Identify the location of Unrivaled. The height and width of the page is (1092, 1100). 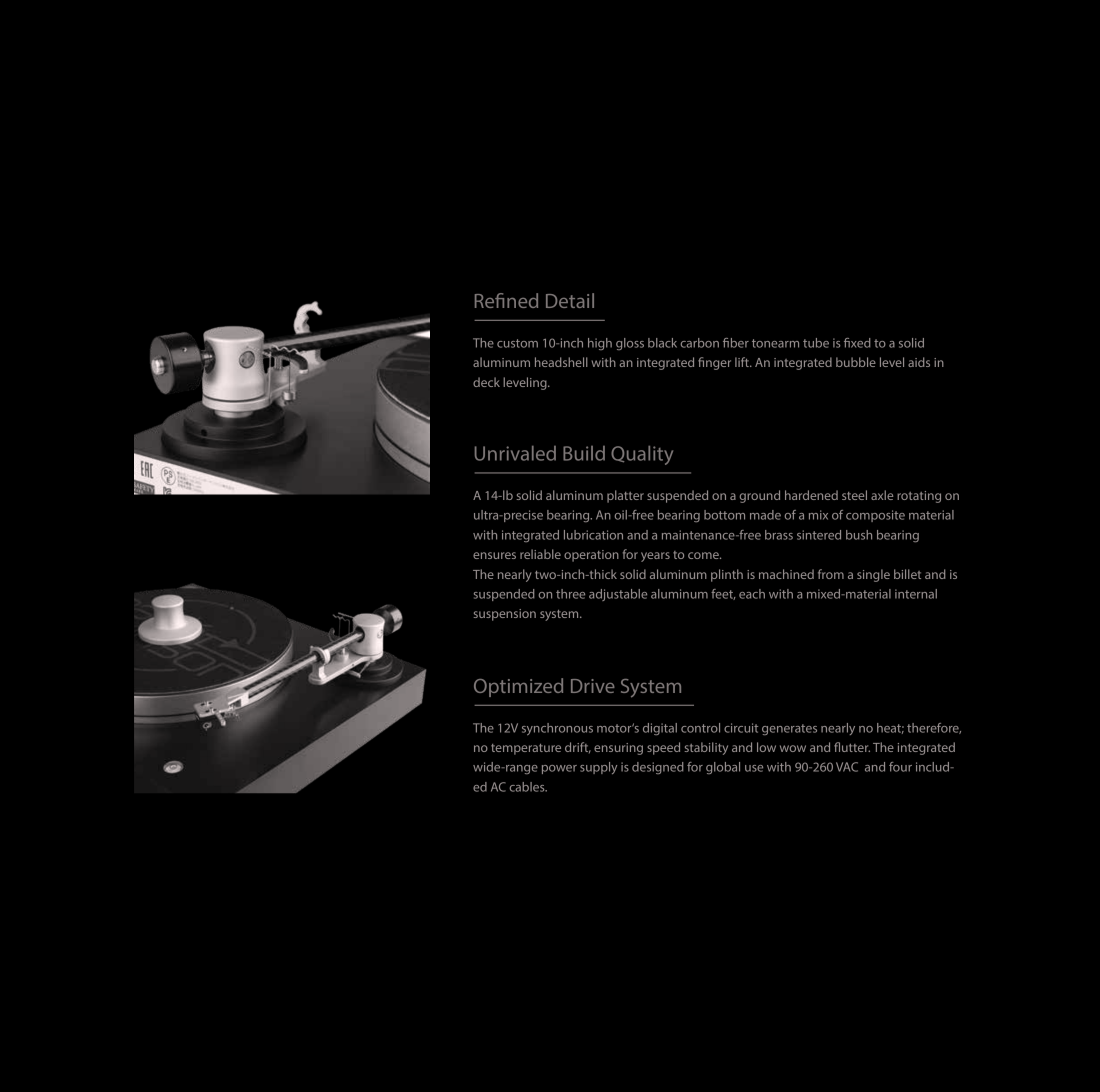
(515, 453).
